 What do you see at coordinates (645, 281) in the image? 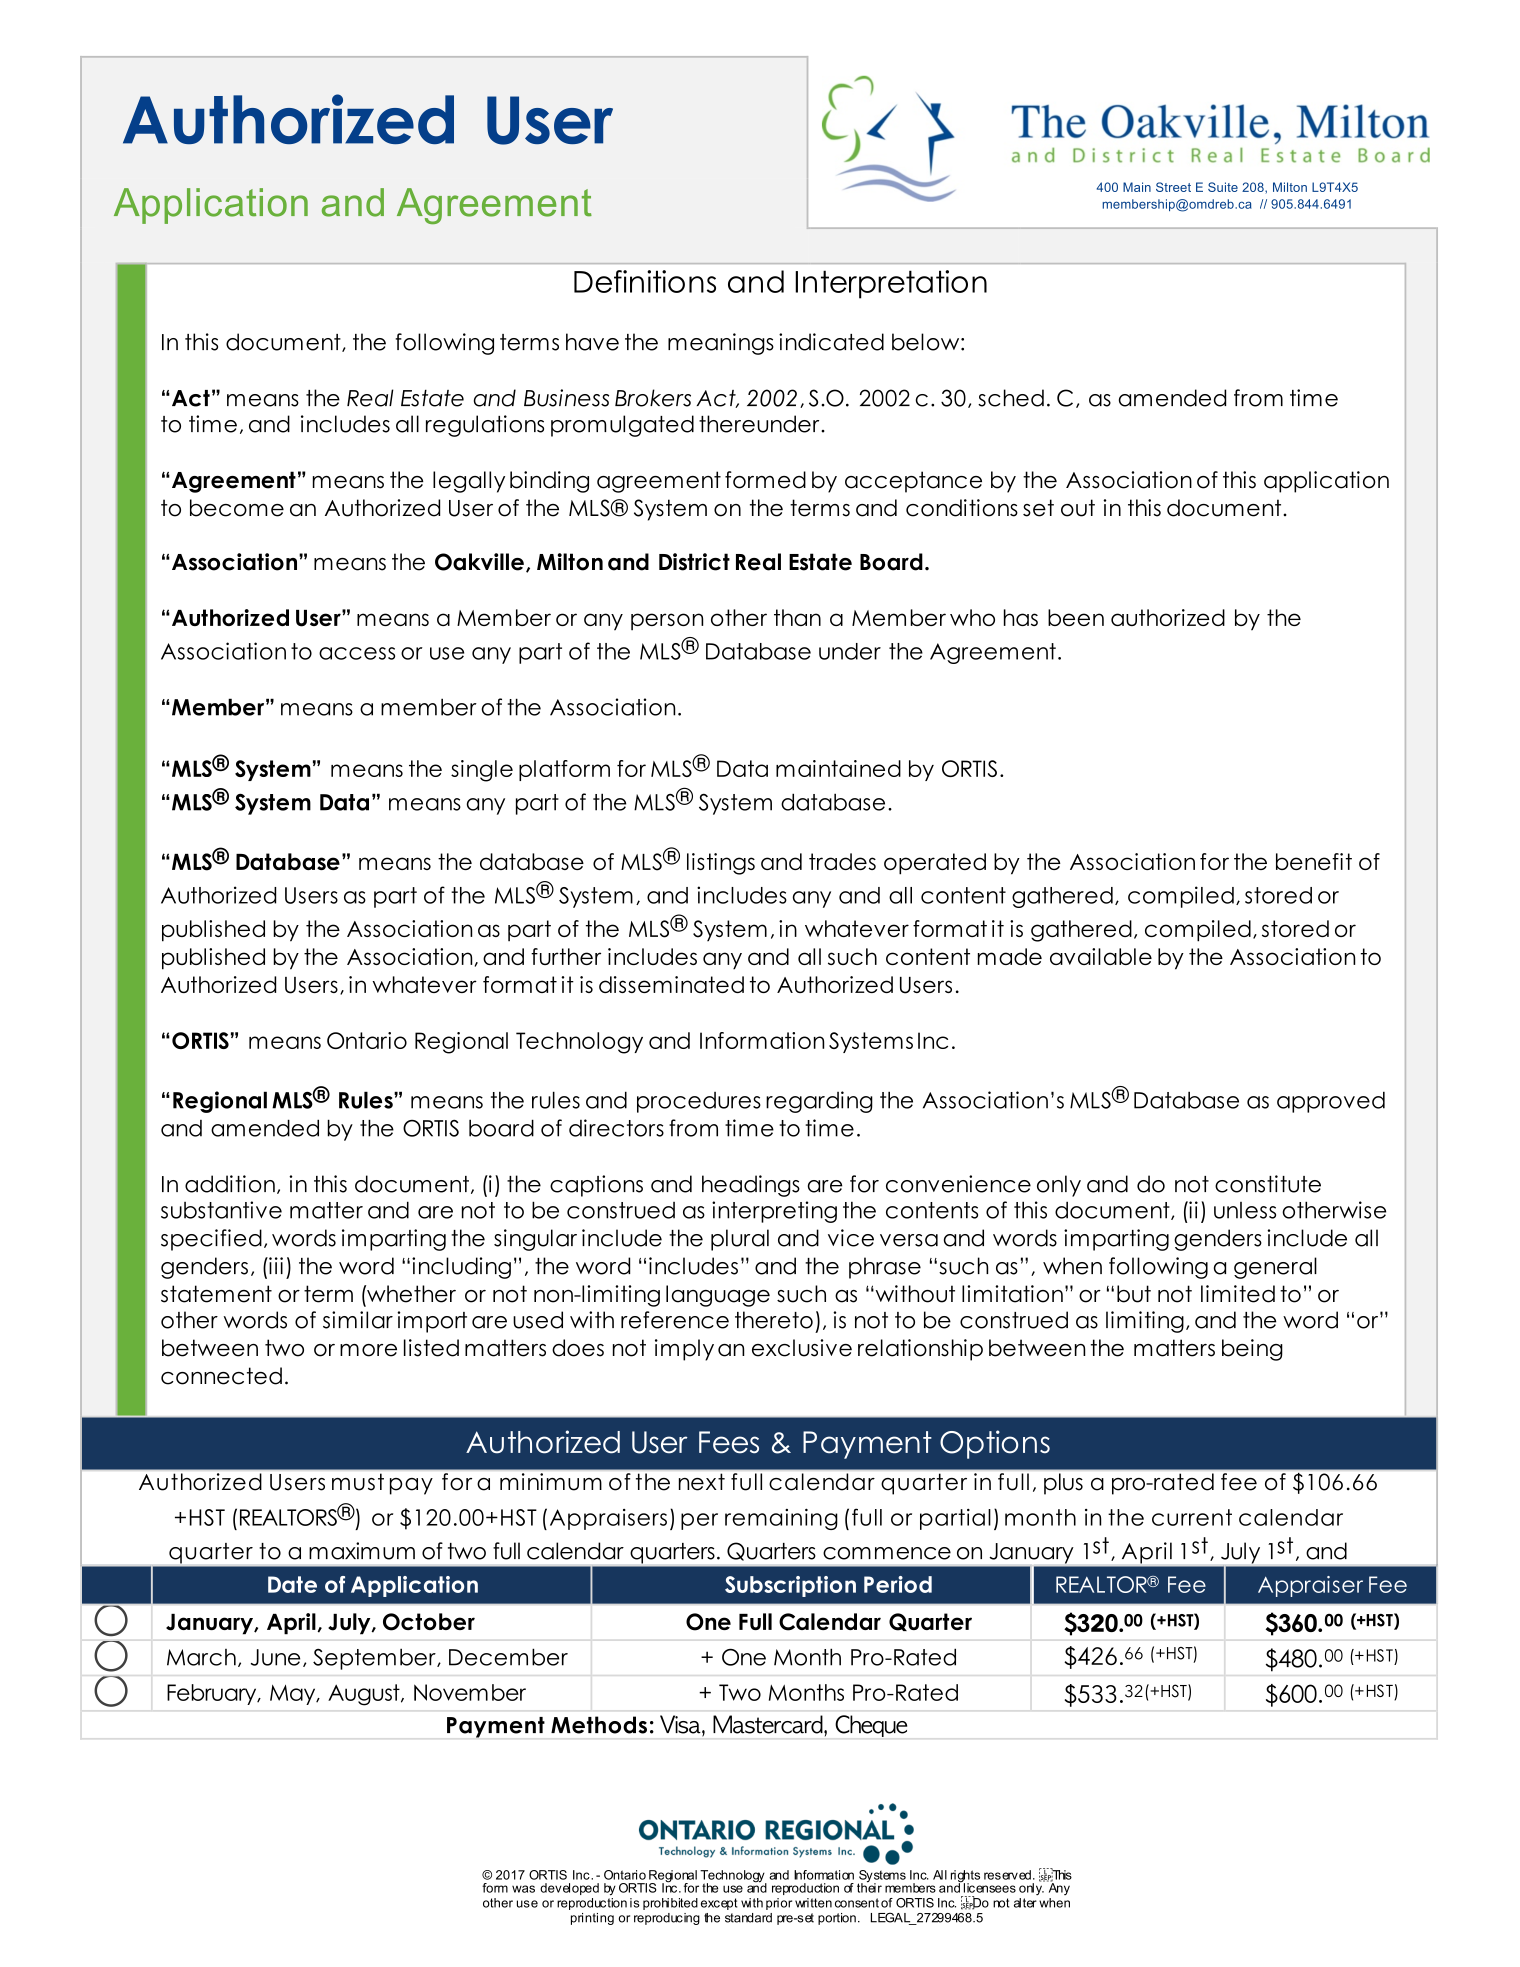
I see `Definitions` at bounding box center [645, 281].
